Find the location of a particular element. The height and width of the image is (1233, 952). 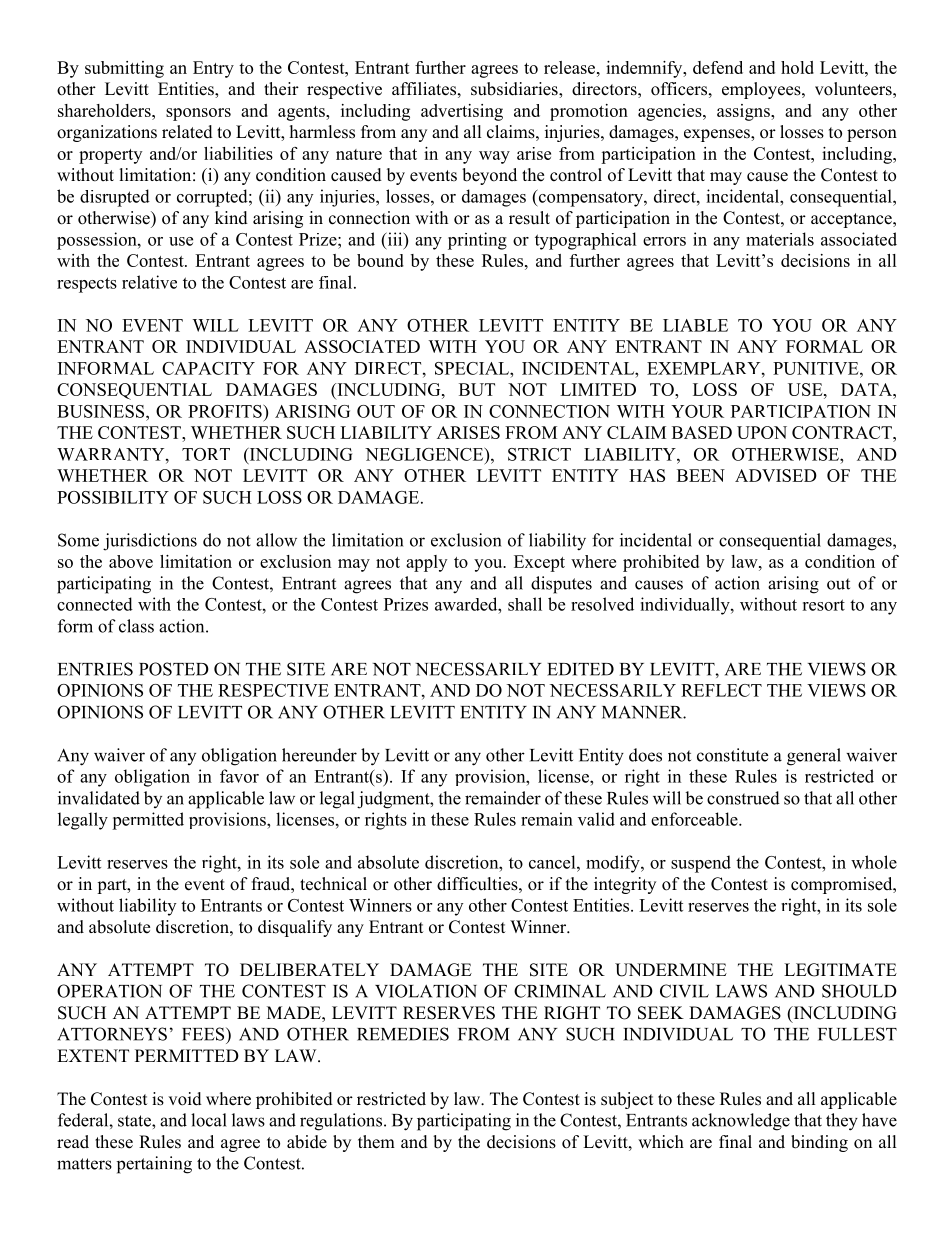

PUNITIVE is located at coordinates (817, 368).
